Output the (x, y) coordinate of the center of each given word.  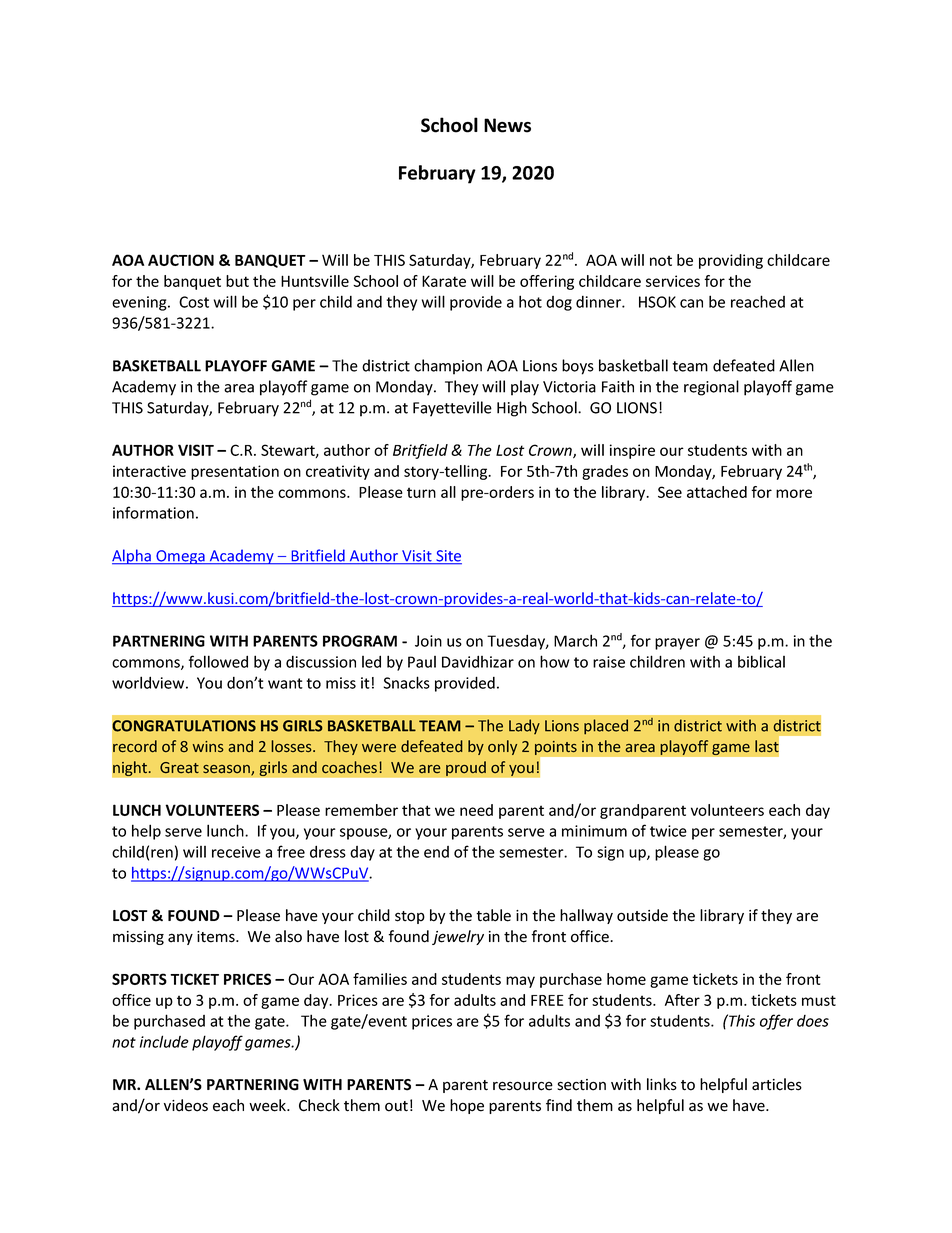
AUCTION (181, 260)
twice (668, 831)
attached (717, 492)
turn (421, 492)
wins (208, 746)
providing (731, 261)
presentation (235, 472)
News (507, 125)
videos (186, 1105)
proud (466, 768)
